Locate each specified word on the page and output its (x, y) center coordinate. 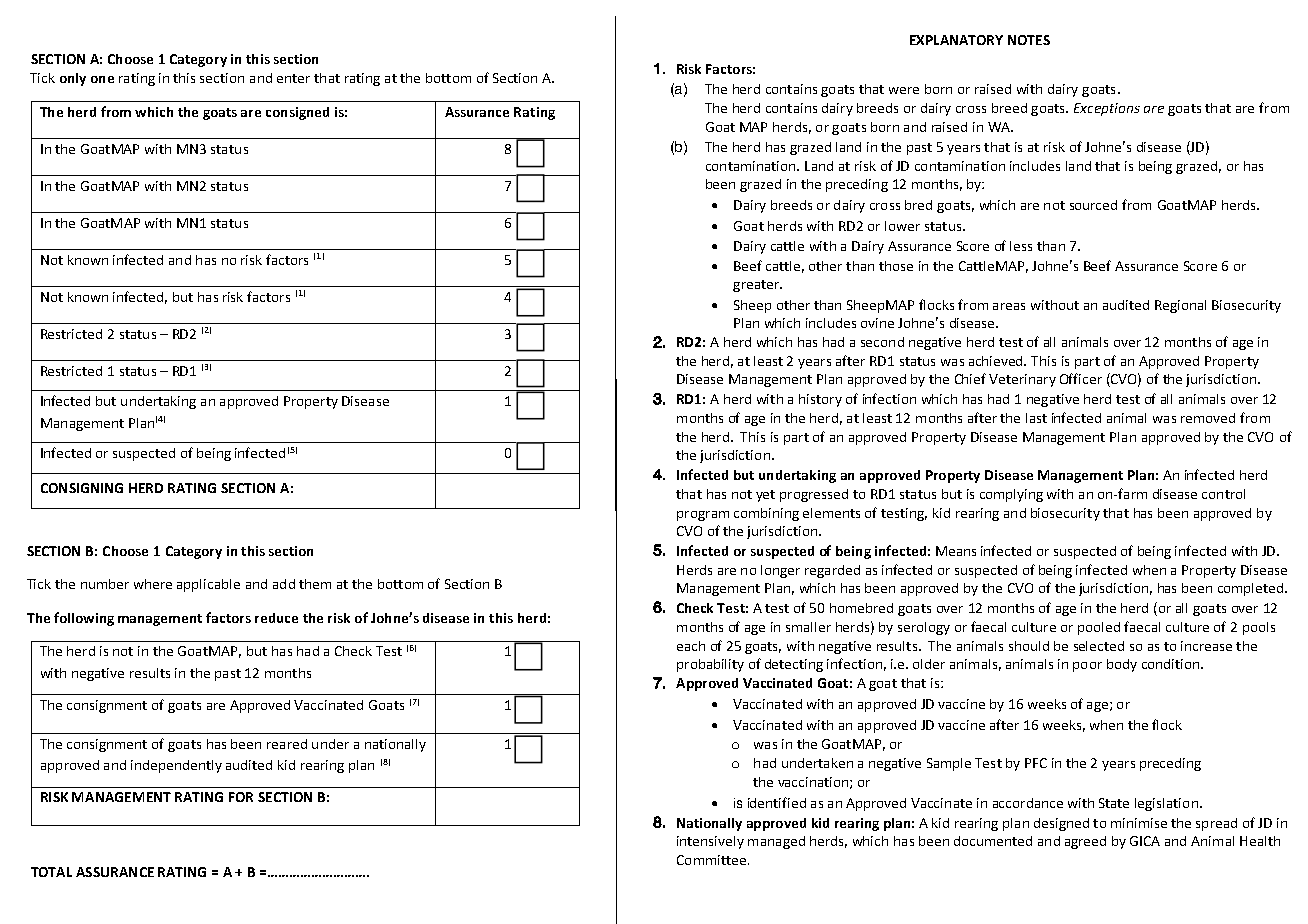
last (1036, 418)
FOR (241, 797)
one (102, 79)
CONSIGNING (82, 488)
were (904, 90)
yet (765, 496)
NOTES (1029, 40)
